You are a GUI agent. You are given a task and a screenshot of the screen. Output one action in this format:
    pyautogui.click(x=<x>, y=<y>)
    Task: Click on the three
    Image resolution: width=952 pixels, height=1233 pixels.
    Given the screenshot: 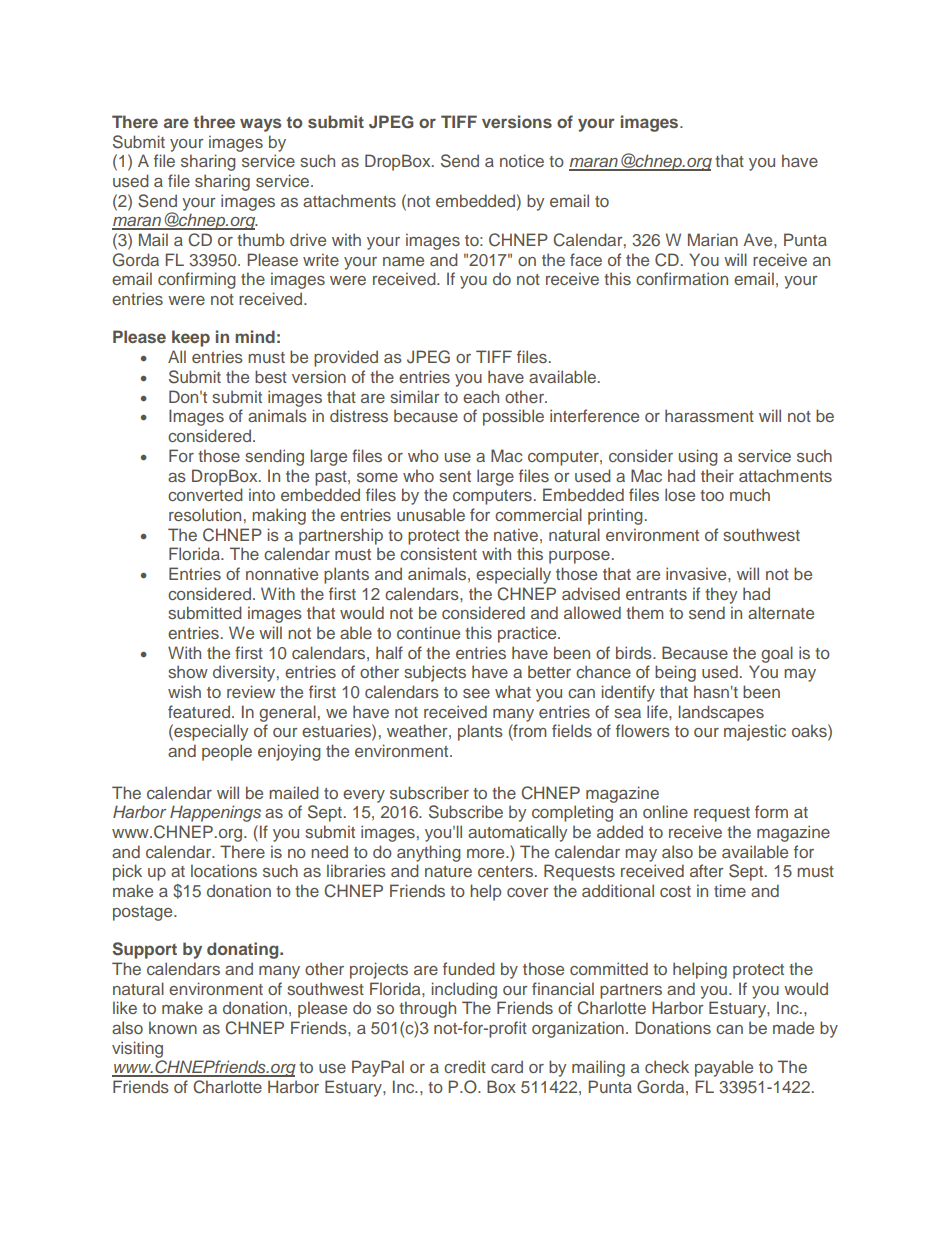 What is the action you would take?
    pyautogui.click(x=214, y=121)
